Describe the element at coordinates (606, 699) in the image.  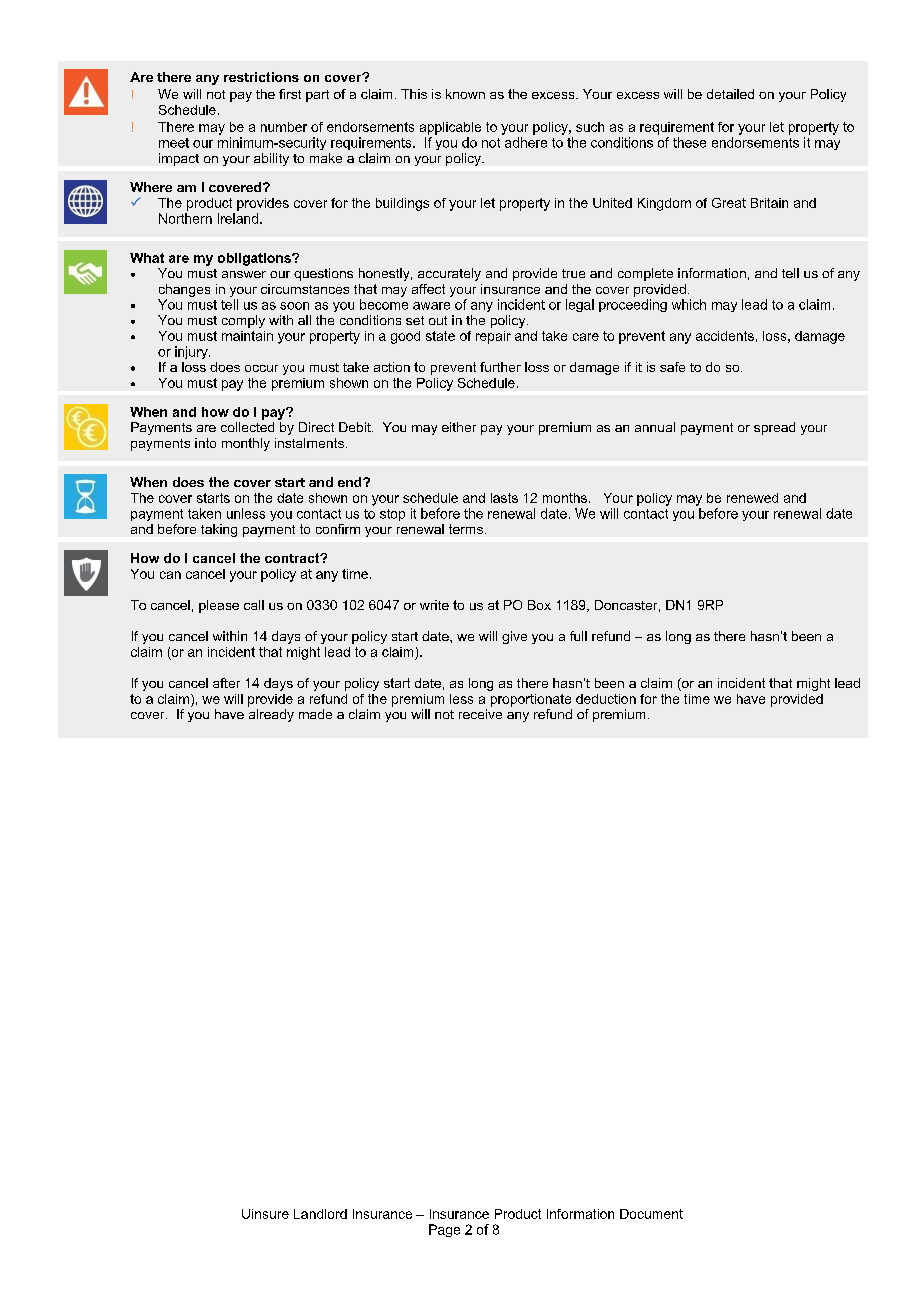
I see `deduction` at that location.
